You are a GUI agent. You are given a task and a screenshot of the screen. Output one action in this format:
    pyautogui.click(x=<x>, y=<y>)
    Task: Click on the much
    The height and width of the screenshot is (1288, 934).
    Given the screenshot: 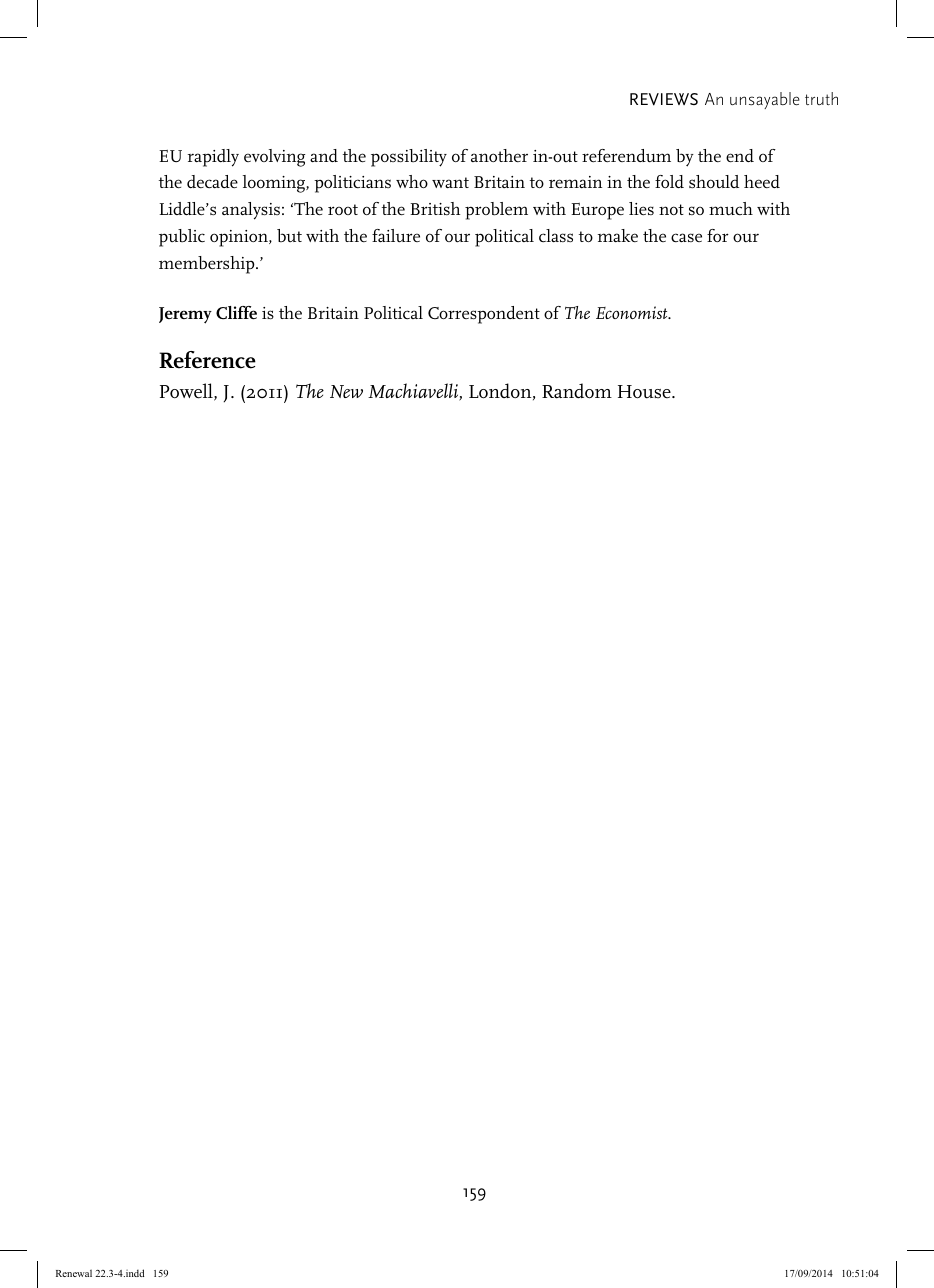 What is the action you would take?
    pyautogui.click(x=731, y=209)
